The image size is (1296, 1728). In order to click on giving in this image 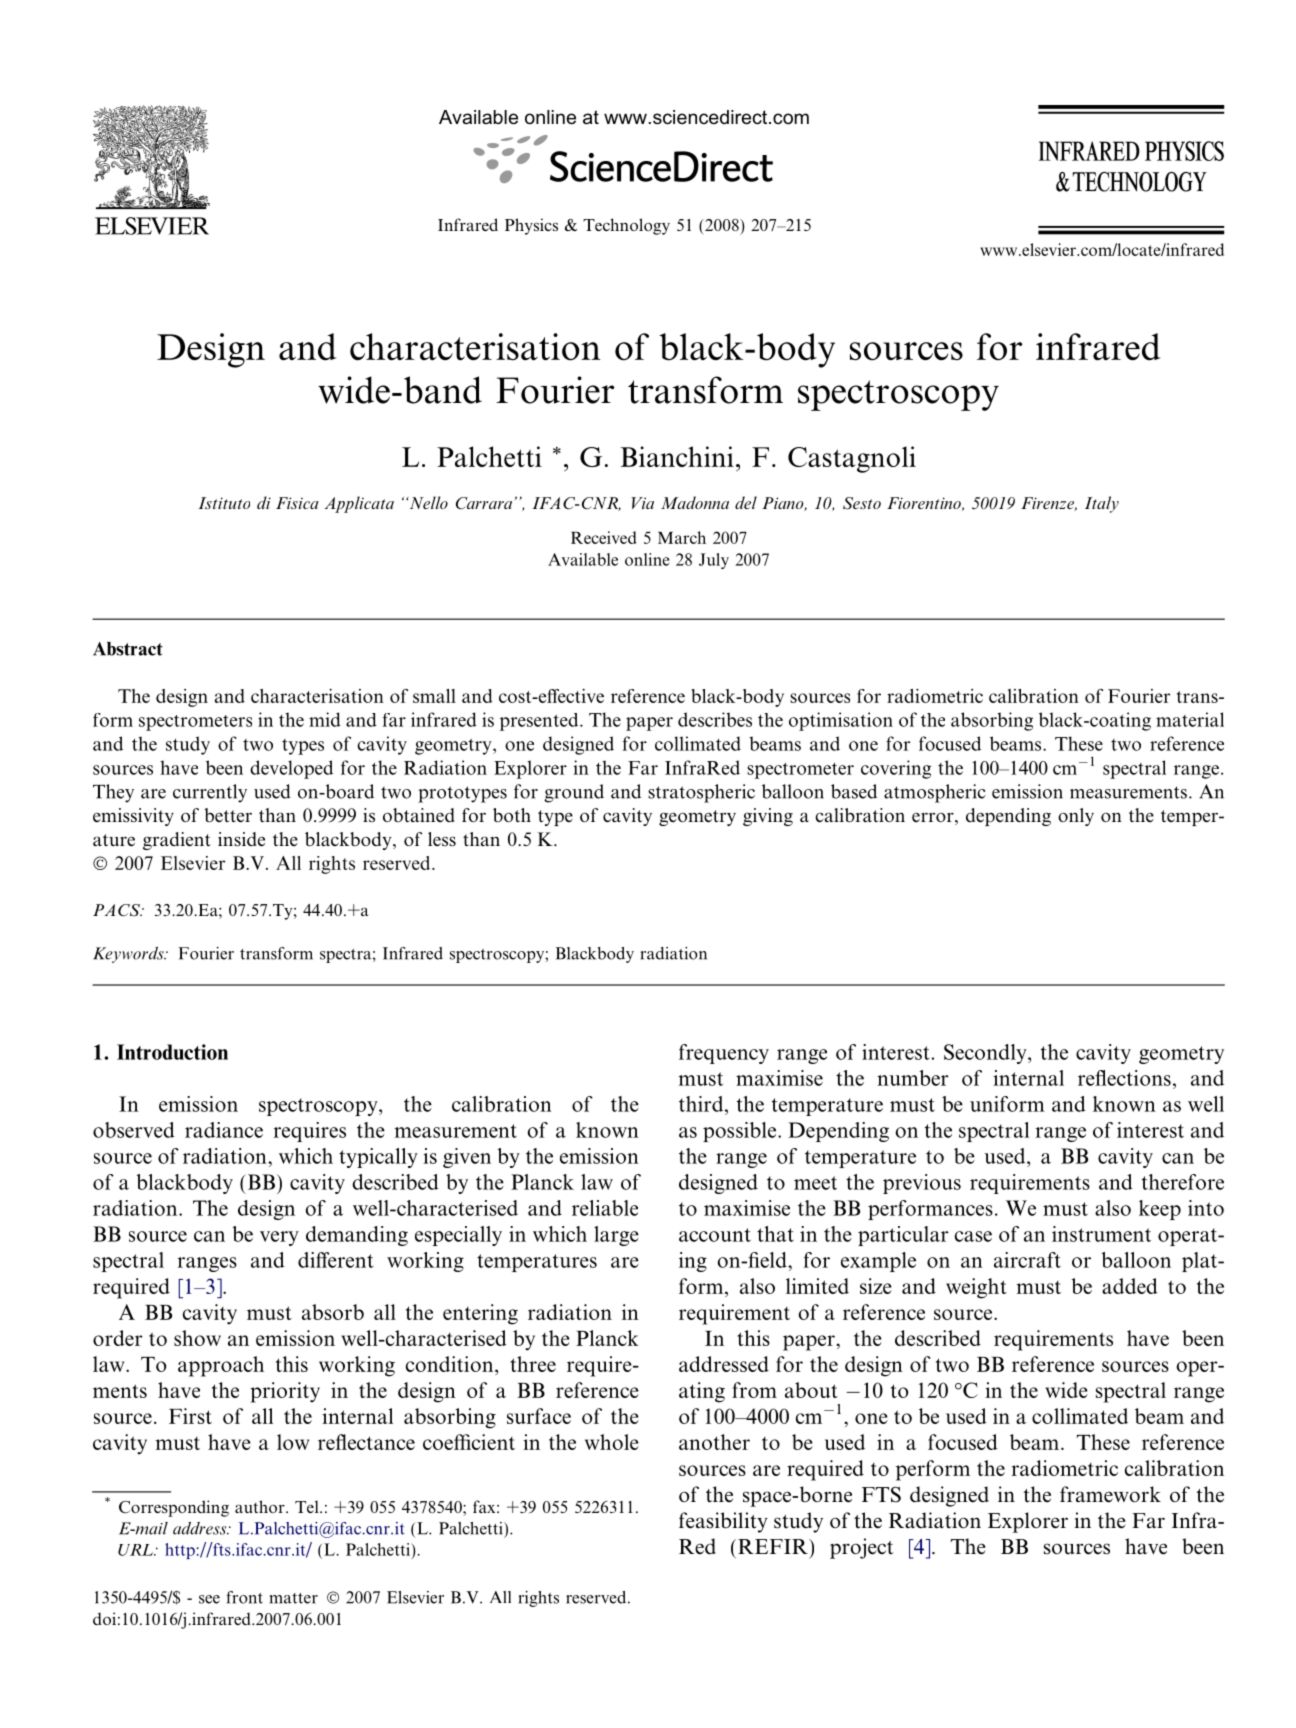, I will do `click(768, 817)`.
